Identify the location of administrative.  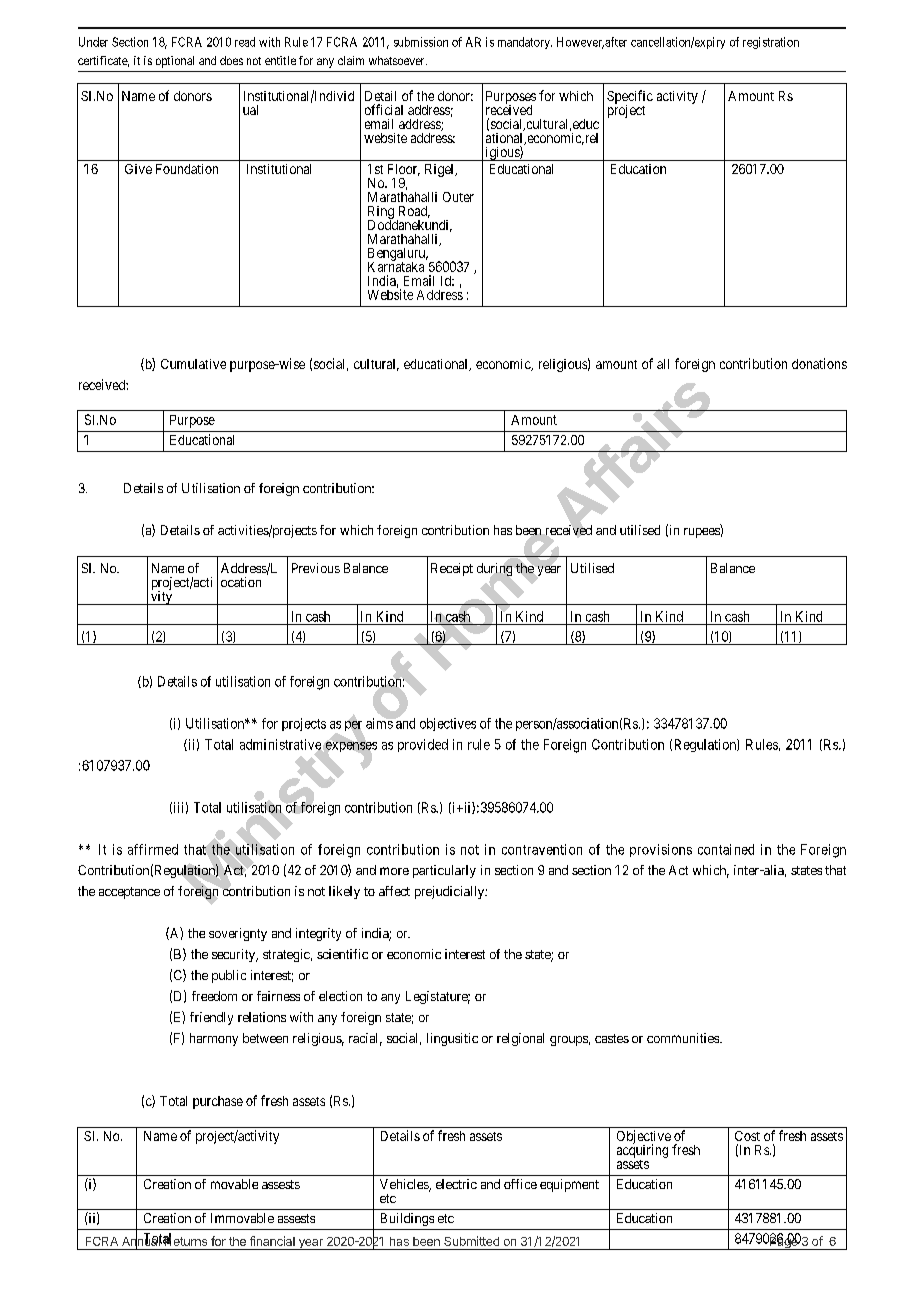
(281, 745).
